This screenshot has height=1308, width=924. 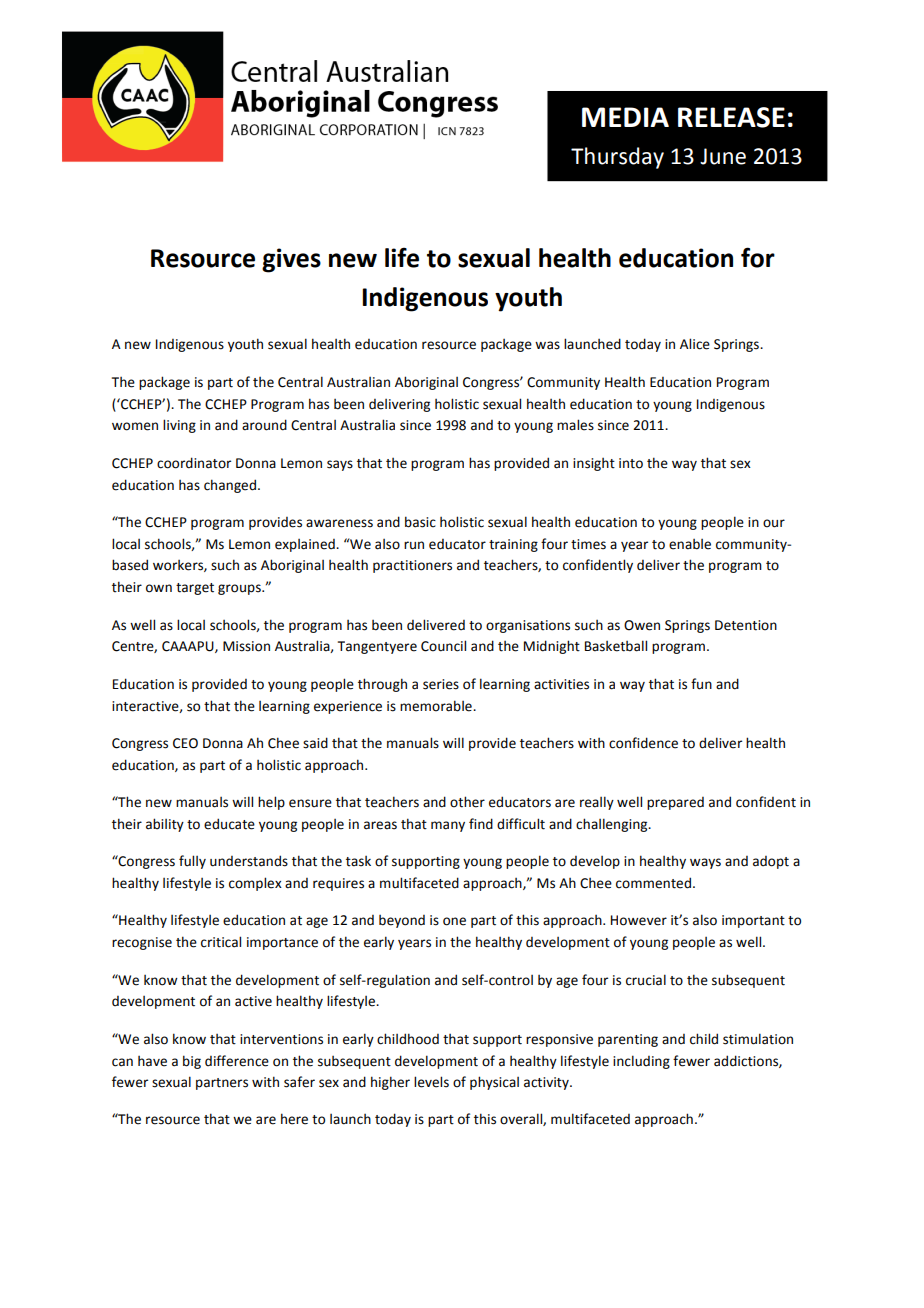 What do you see at coordinates (617, 158) in the screenshot?
I see `Thursday` at bounding box center [617, 158].
